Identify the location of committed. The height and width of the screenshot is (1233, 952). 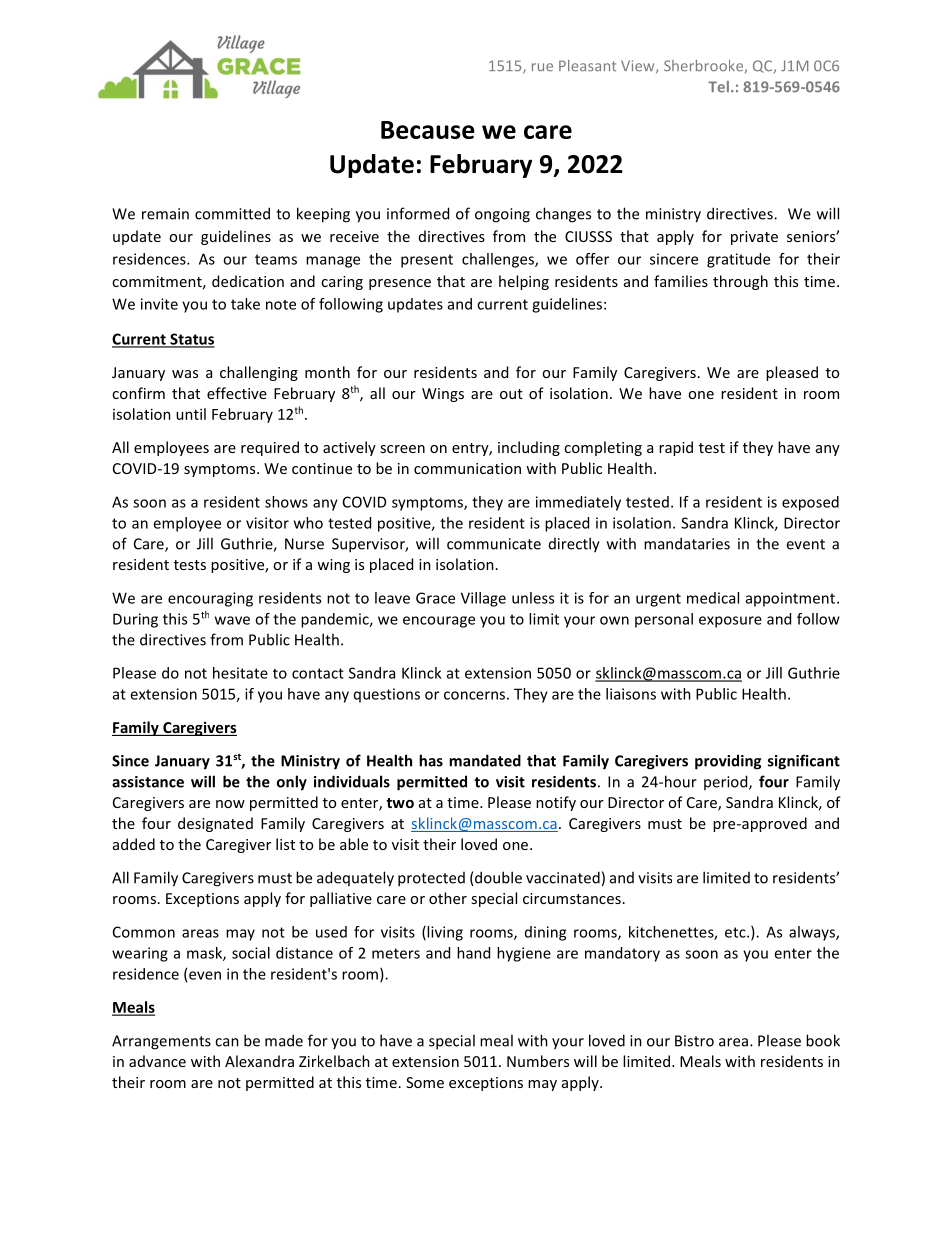
(232, 213).
